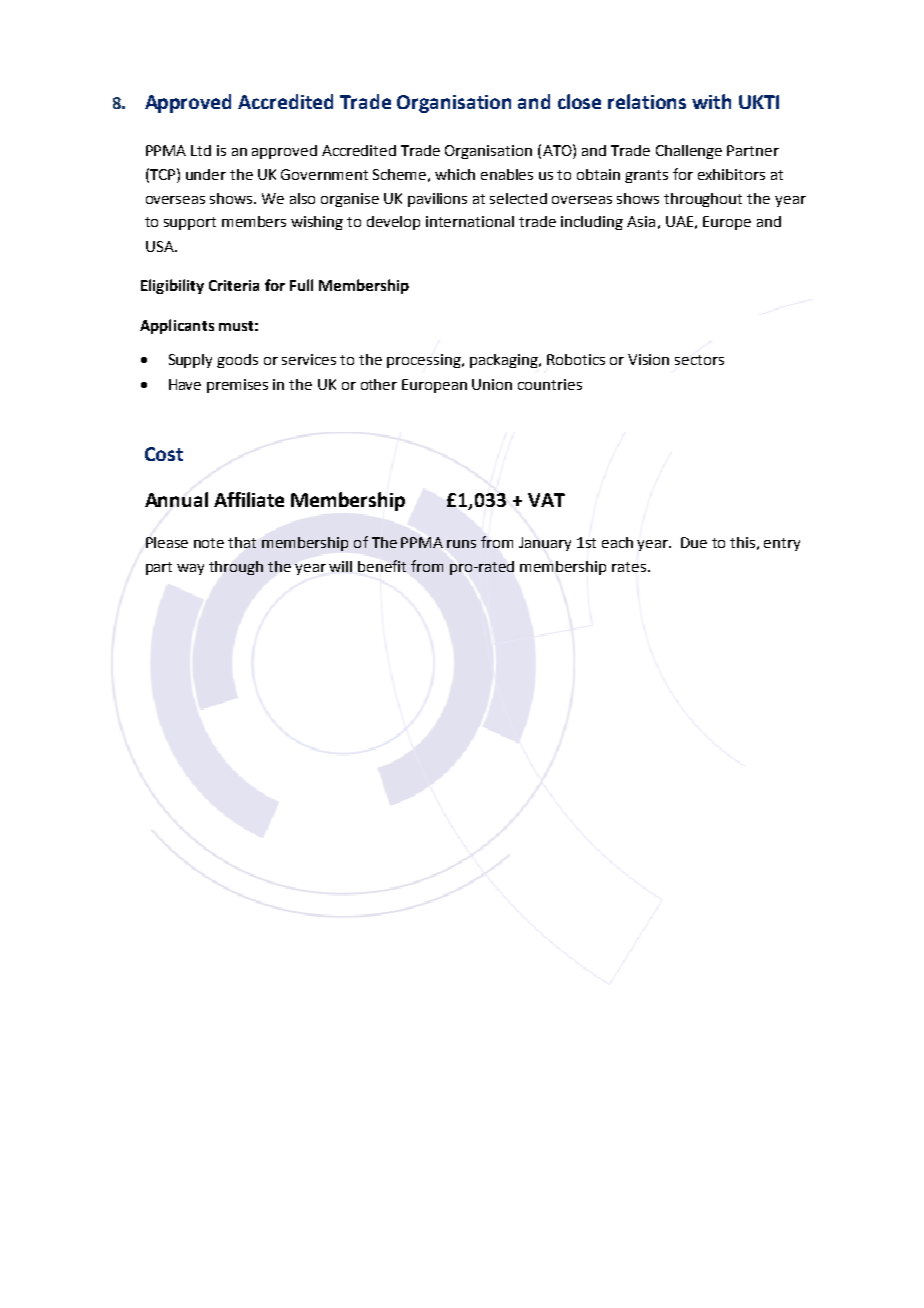 This image has height=1308, width=924. What do you see at coordinates (461, 544) in the image?
I see `runs` at bounding box center [461, 544].
